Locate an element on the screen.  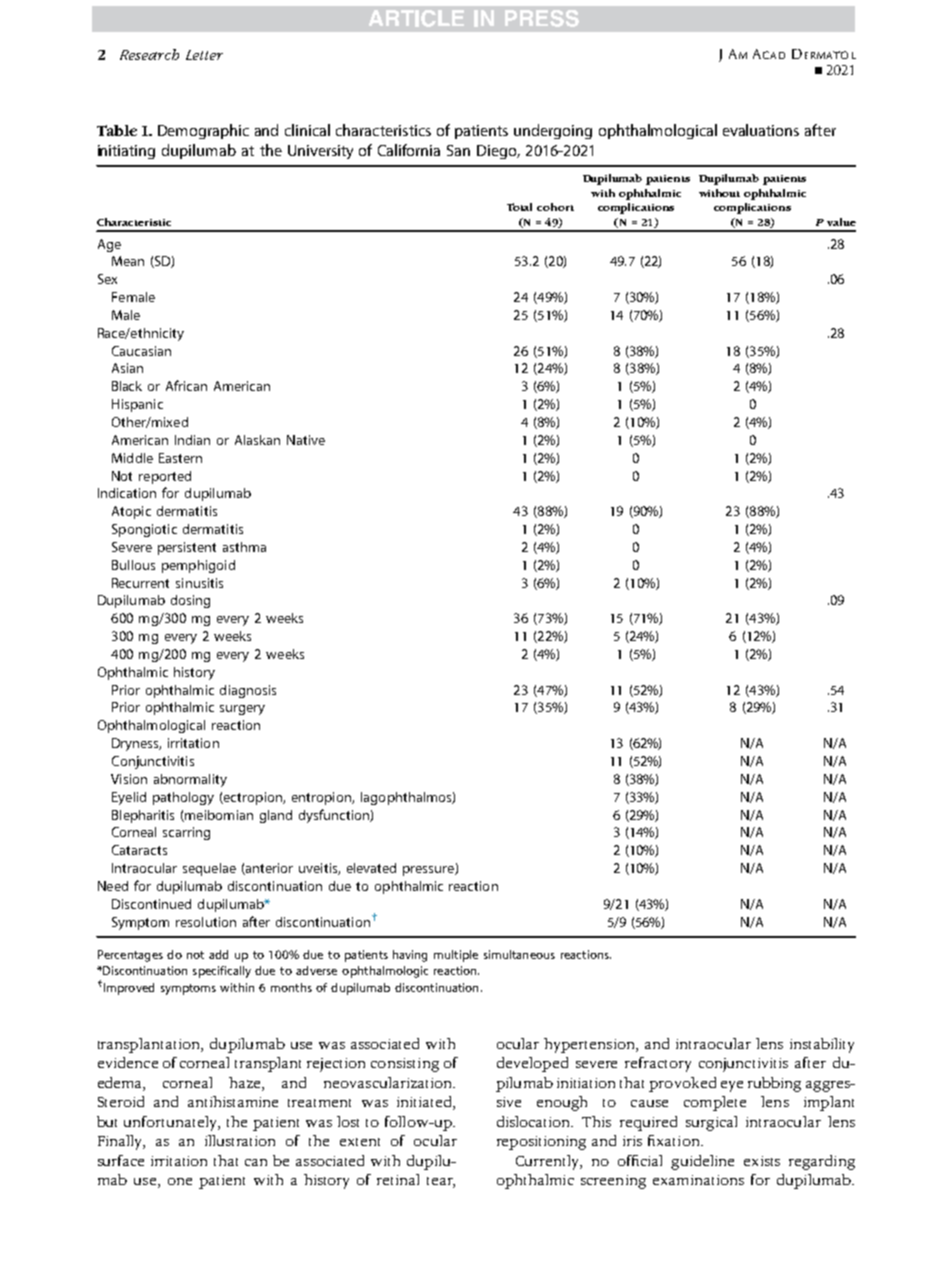
Letter is located at coordinates (204, 55).
